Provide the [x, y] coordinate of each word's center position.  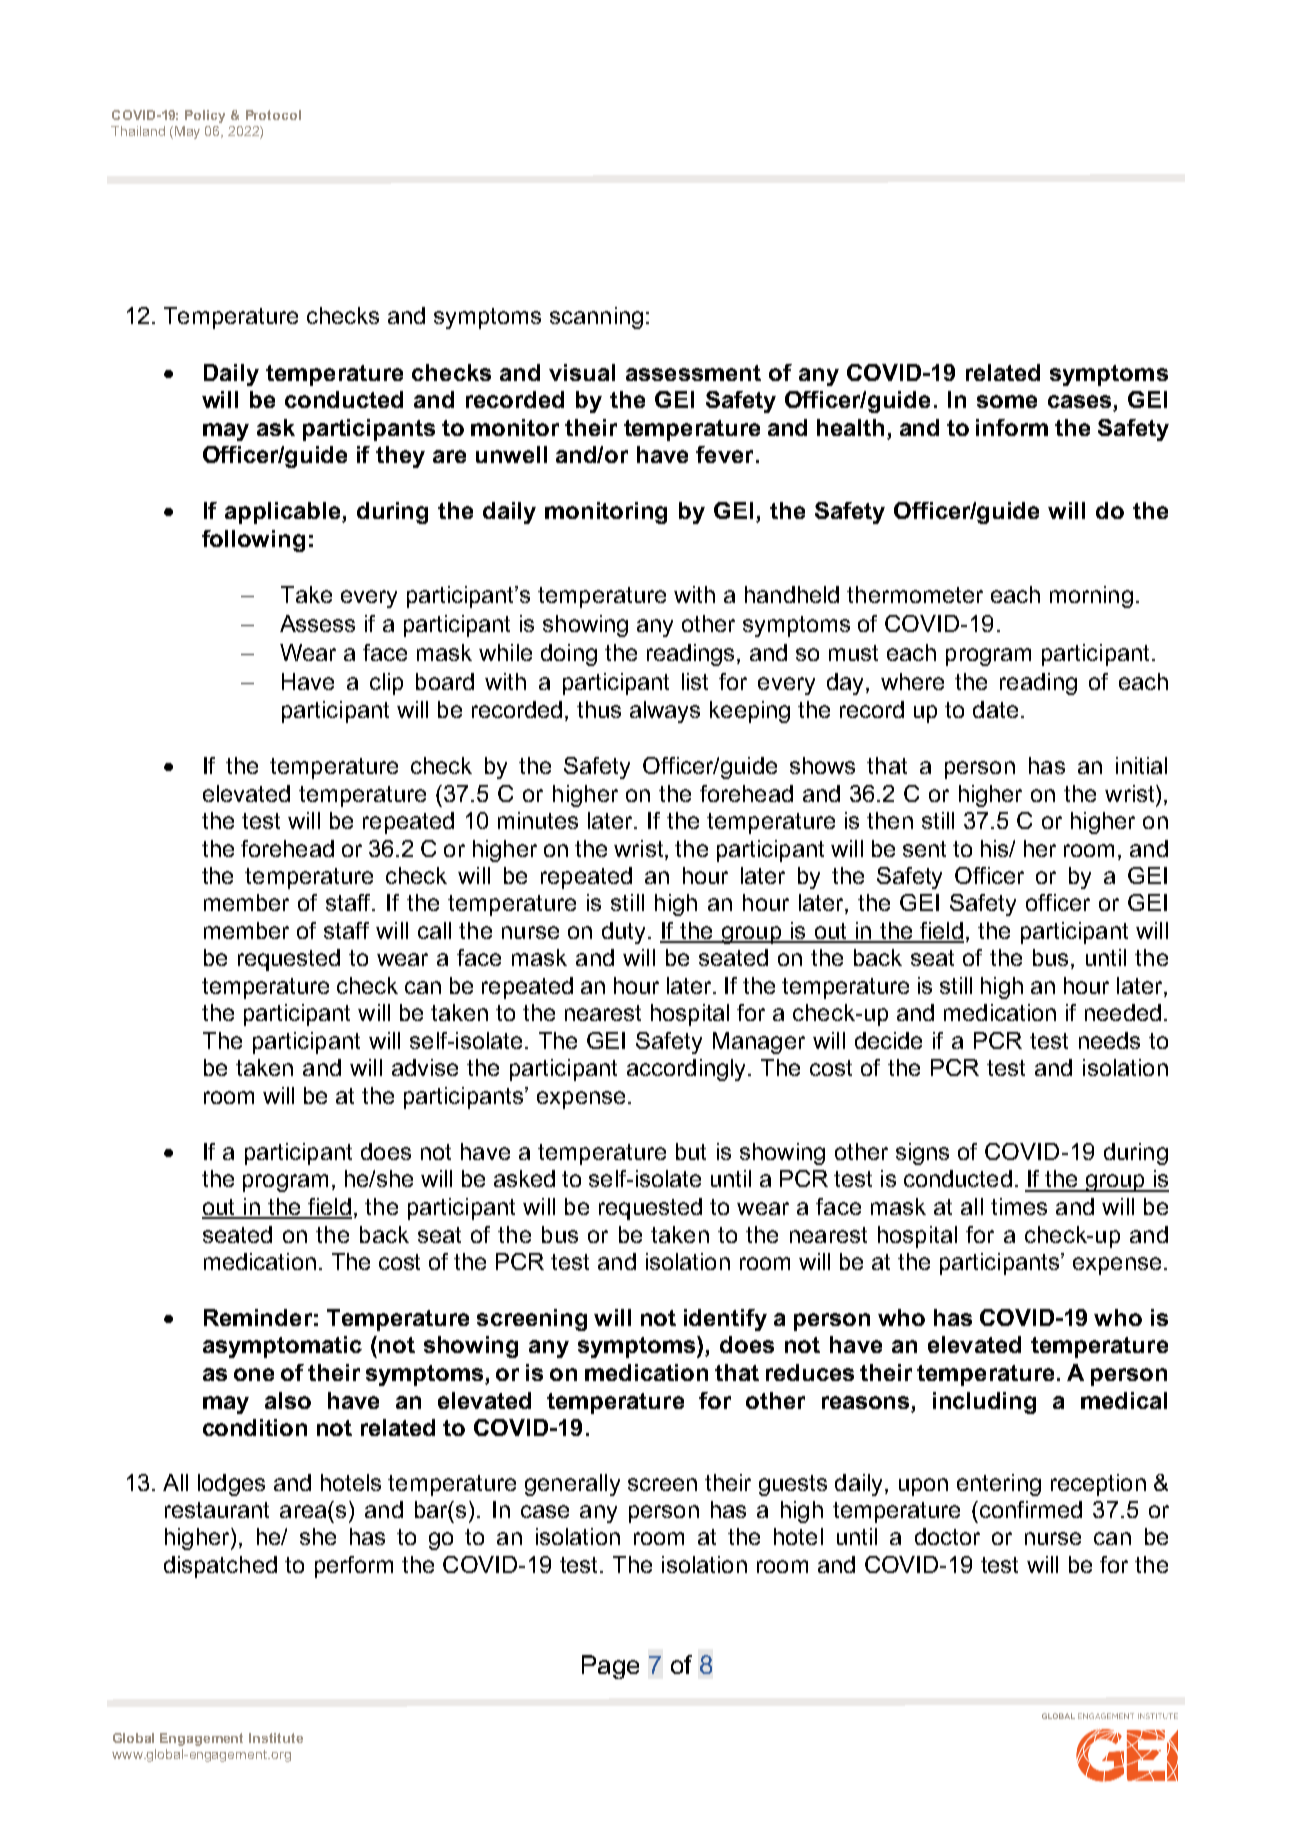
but [691, 1151]
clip [386, 684]
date [995, 709]
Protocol [273, 115]
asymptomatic [282, 1347]
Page [610, 1667]
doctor [947, 1536]
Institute [276, 1738]
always [665, 712]
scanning [596, 318]
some [1007, 401]
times [1019, 1206]
